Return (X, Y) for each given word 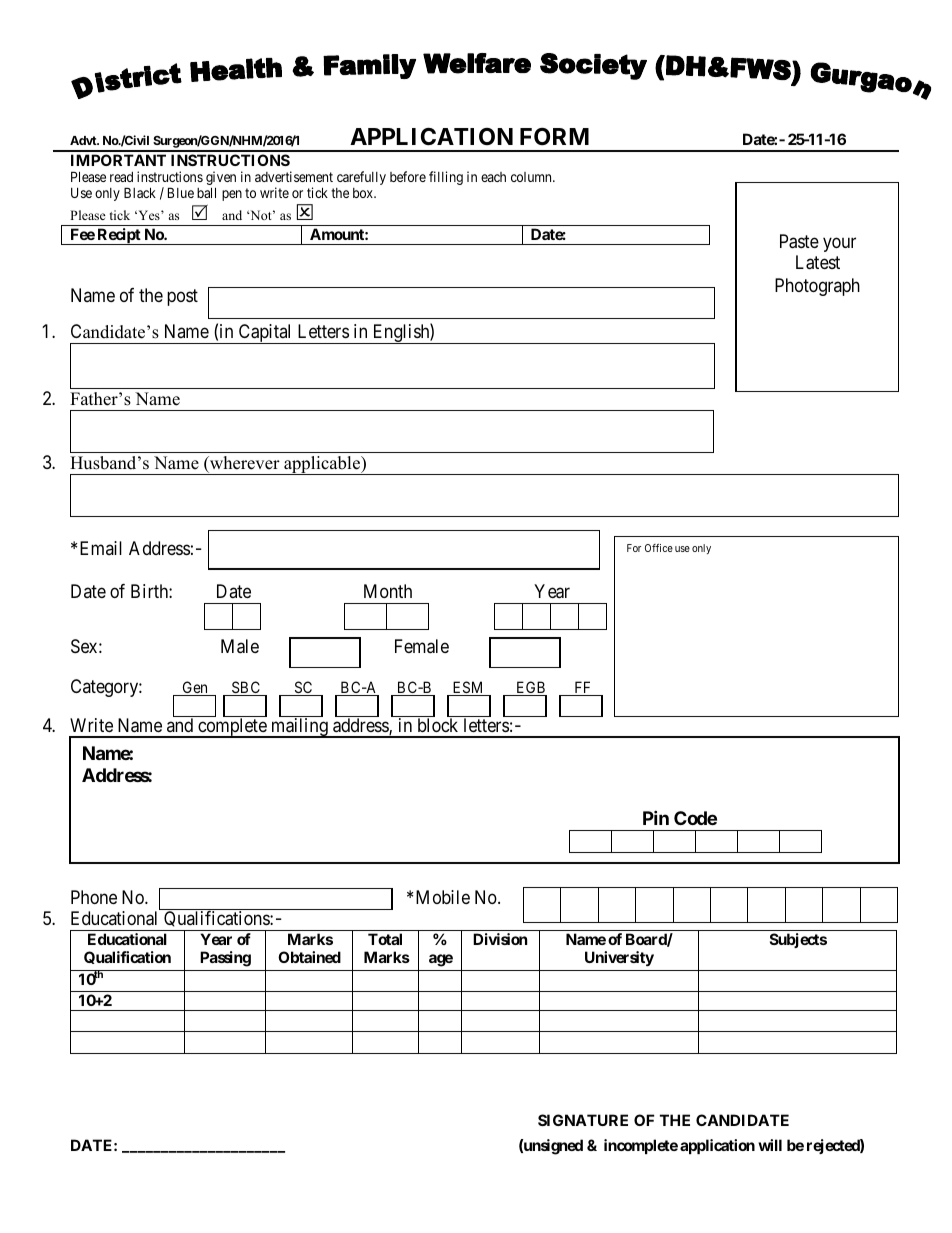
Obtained (309, 957)
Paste (799, 241)
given (221, 179)
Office (659, 548)
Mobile (443, 897)
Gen (195, 688)
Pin (656, 817)
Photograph (817, 287)
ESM (468, 688)
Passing (225, 959)
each (493, 177)
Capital (265, 334)
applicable (322, 465)
